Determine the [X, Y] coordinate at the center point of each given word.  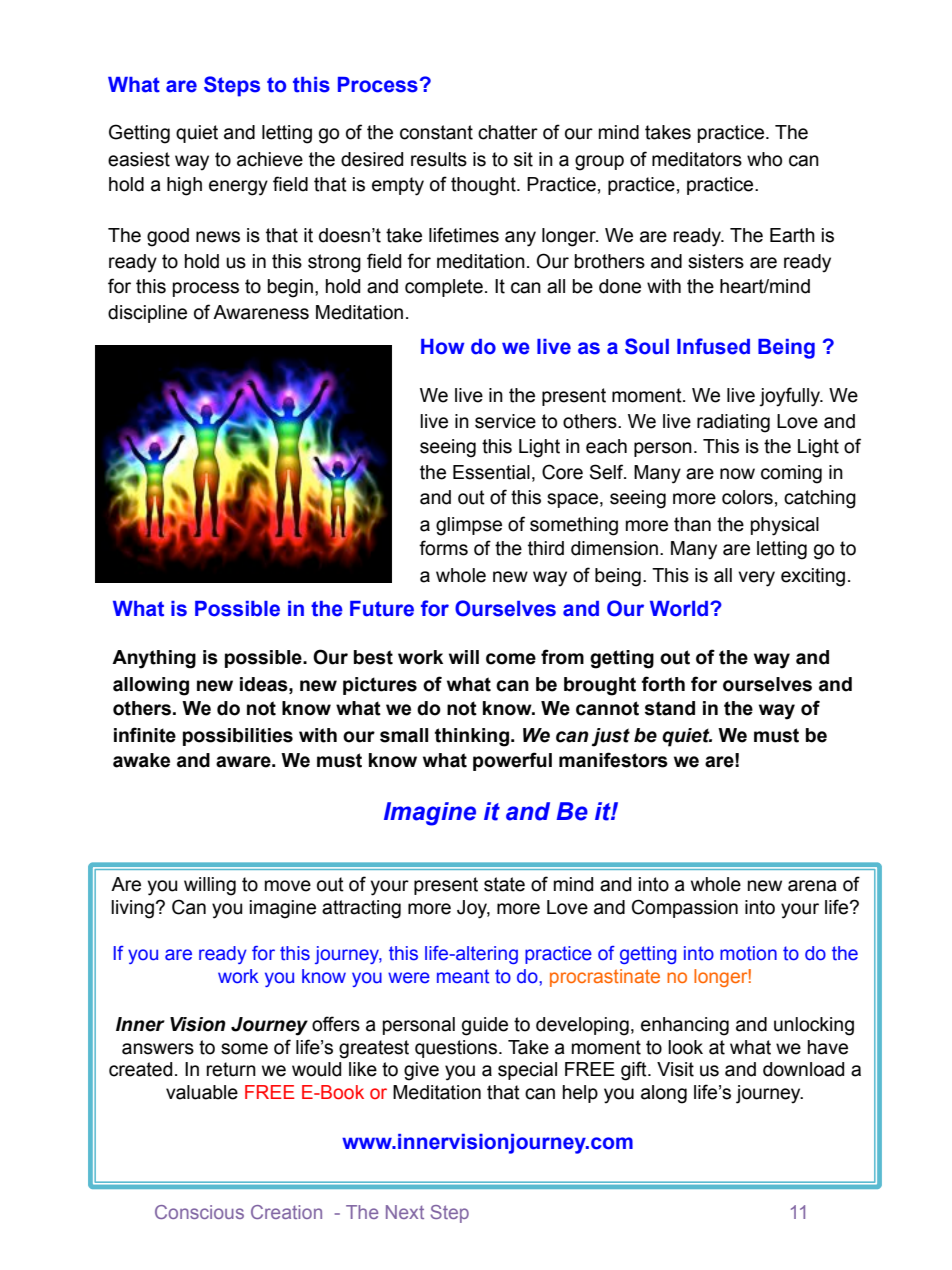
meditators [697, 159]
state [504, 884]
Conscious [199, 1212]
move [288, 886]
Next [405, 1212]
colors [747, 497]
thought [484, 186]
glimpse [469, 526]
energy [238, 188]
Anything [154, 659]
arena [812, 886]
